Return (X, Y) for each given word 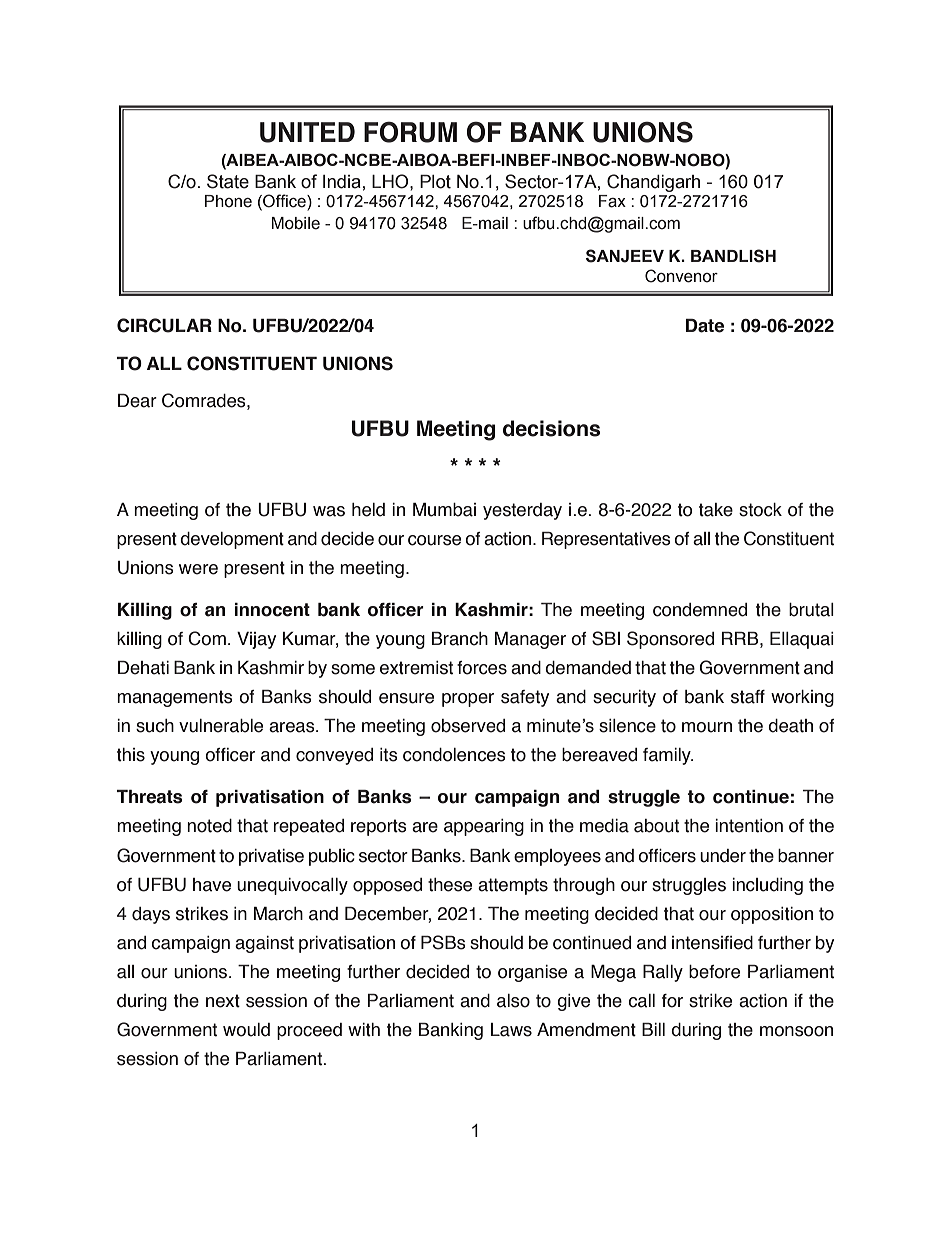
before (714, 972)
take (716, 510)
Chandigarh (653, 183)
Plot (435, 182)
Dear (137, 401)
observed (468, 726)
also (513, 1001)
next (223, 1001)
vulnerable (221, 726)
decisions (551, 428)
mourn (707, 727)
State (228, 181)
